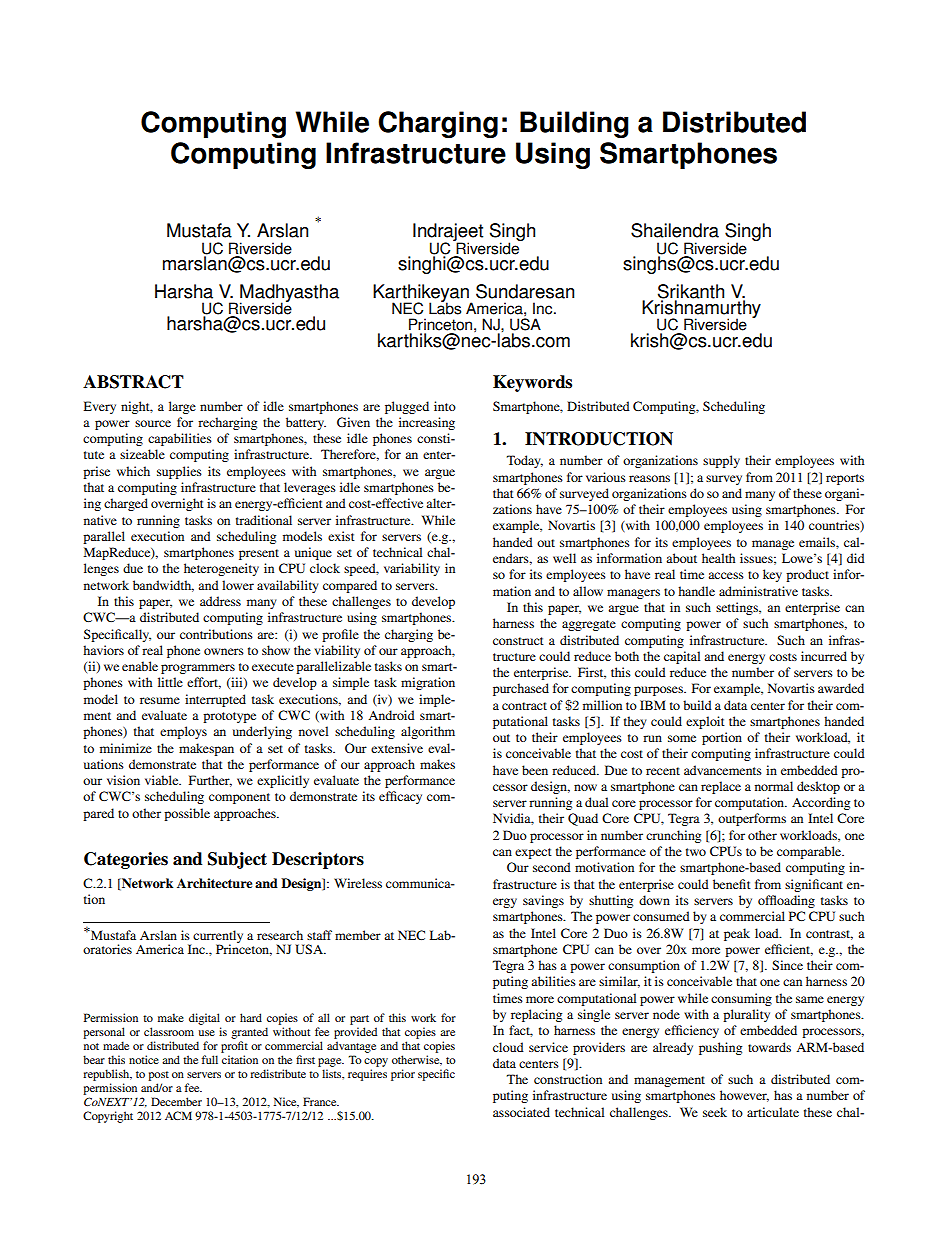 The image size is (952, 1233). I want to click on possible, so click(187, 814).
